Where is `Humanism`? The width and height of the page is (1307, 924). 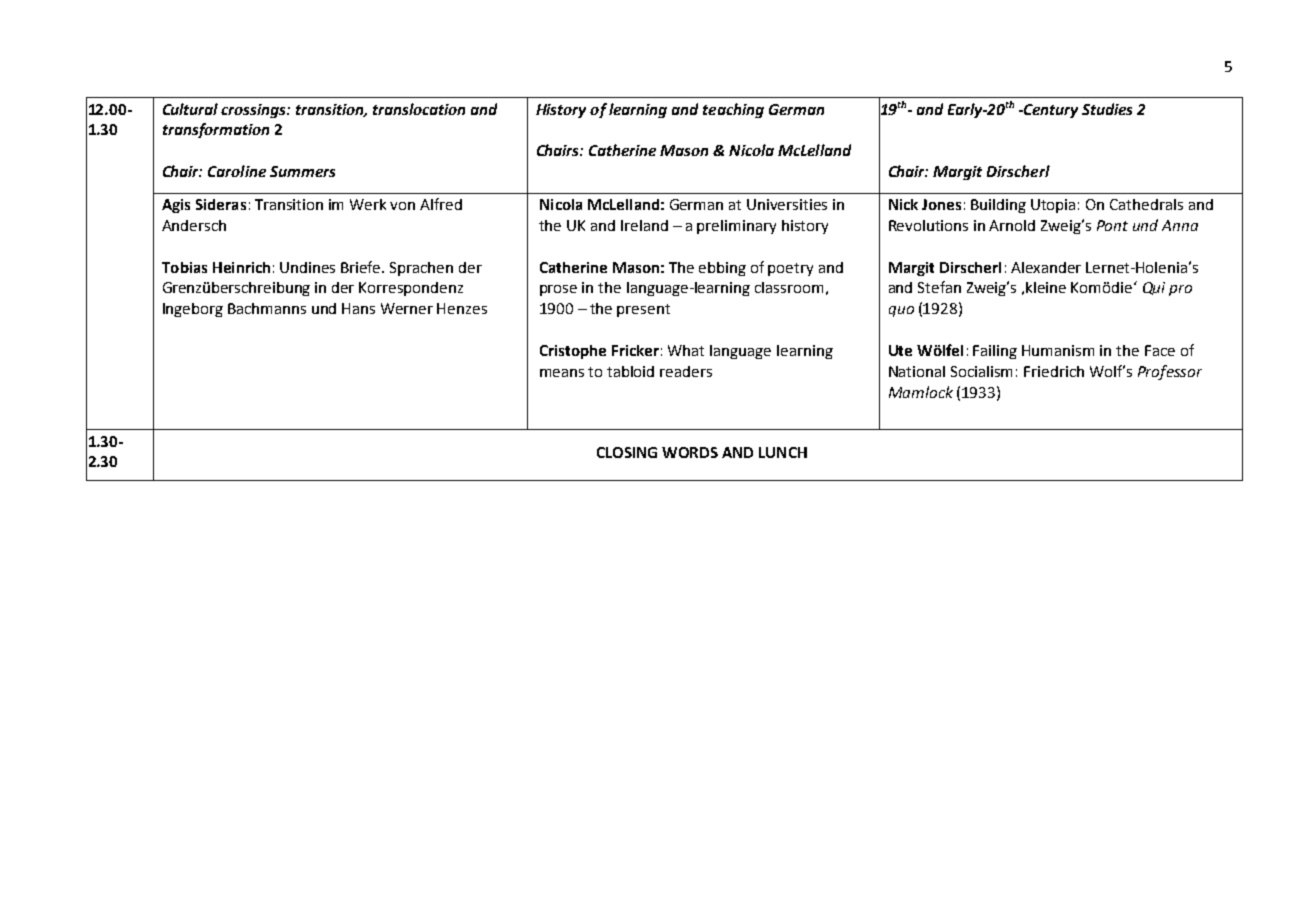
Humanism is located at coordinates (1058, 350).
